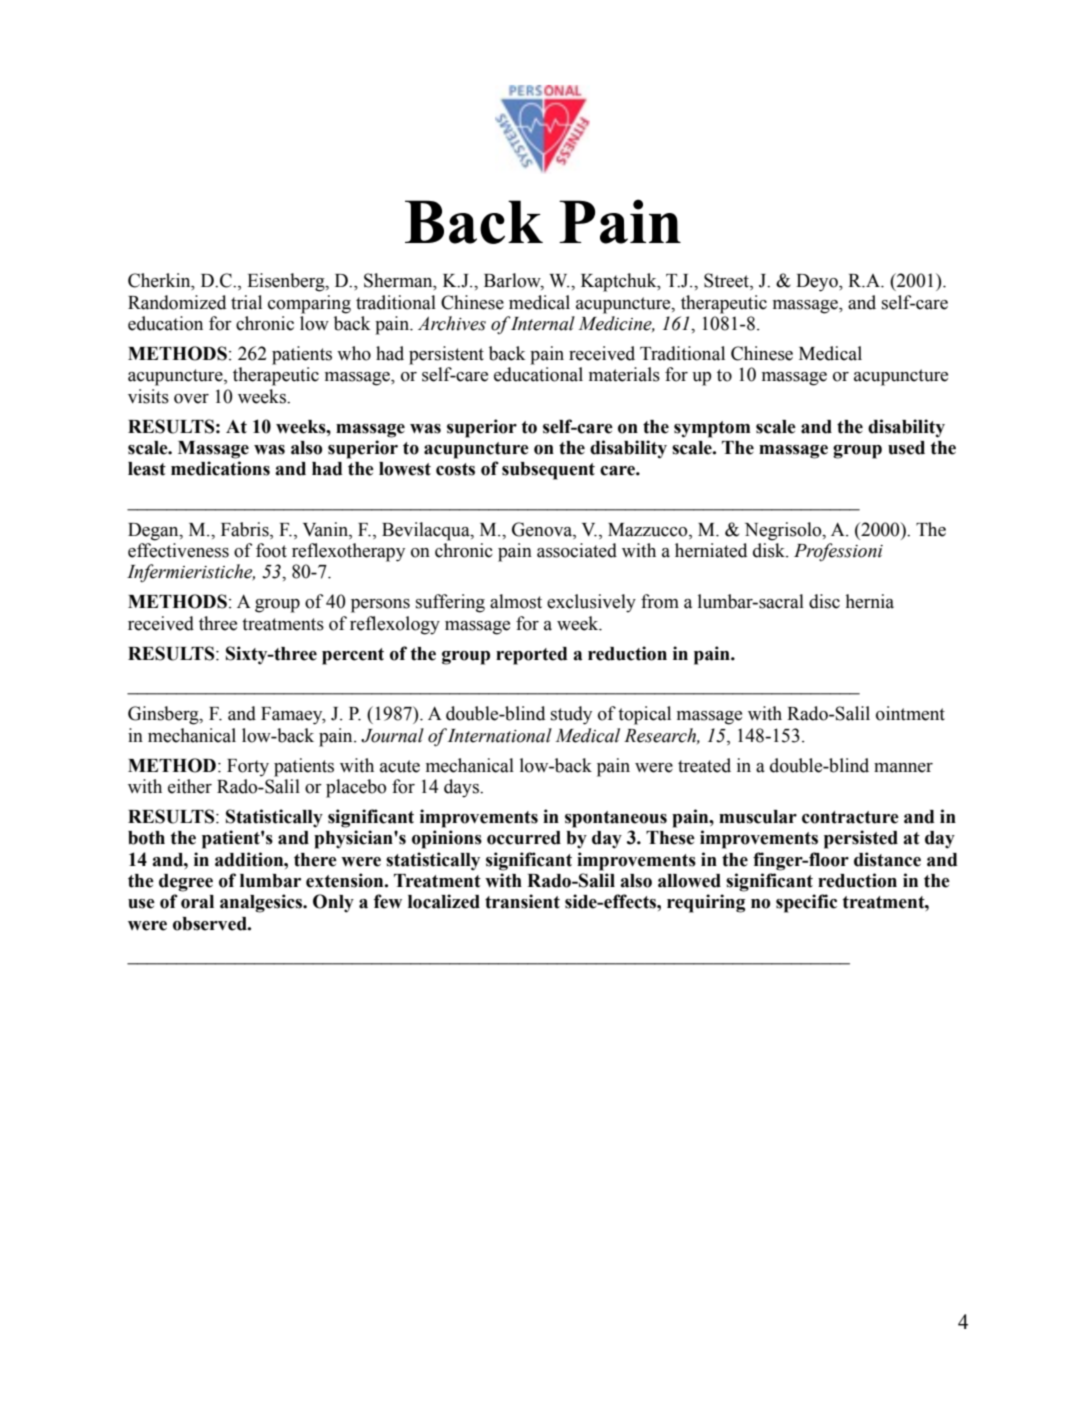  Describe the element at coordinates (262, 903) in the page. I see `analgesics` at that location.
